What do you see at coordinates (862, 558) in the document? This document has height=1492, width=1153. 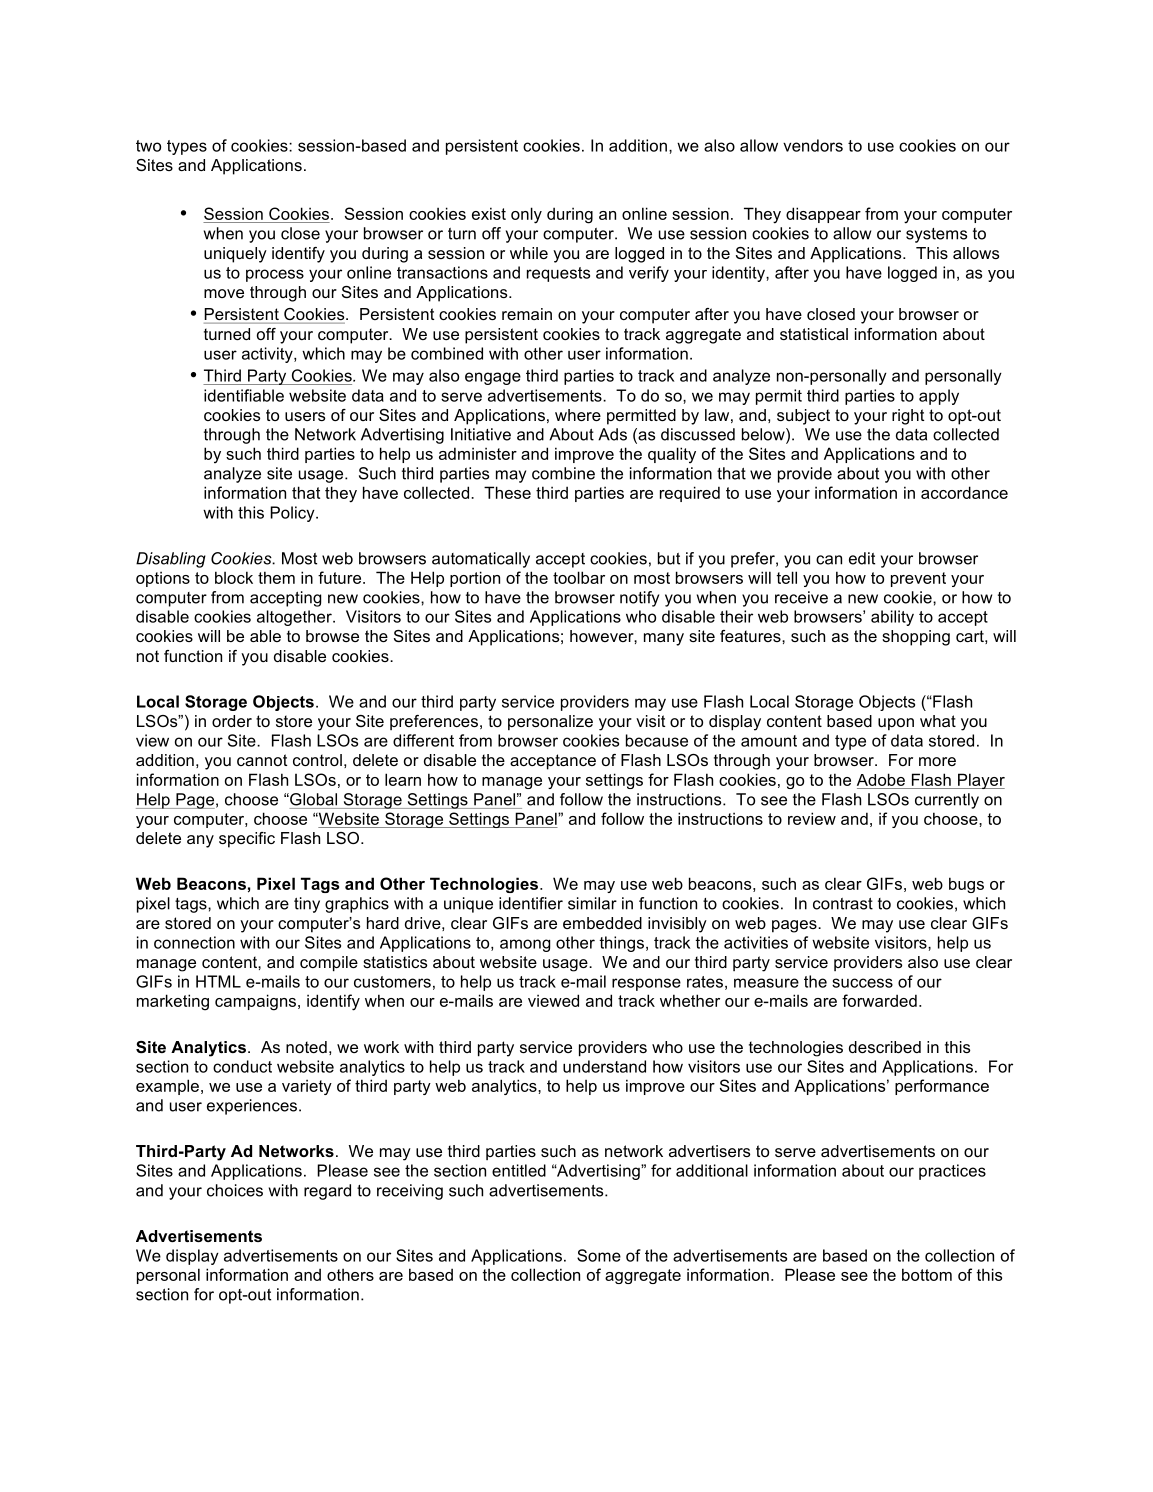 I see `edit` at bounding box center [862, 558].
